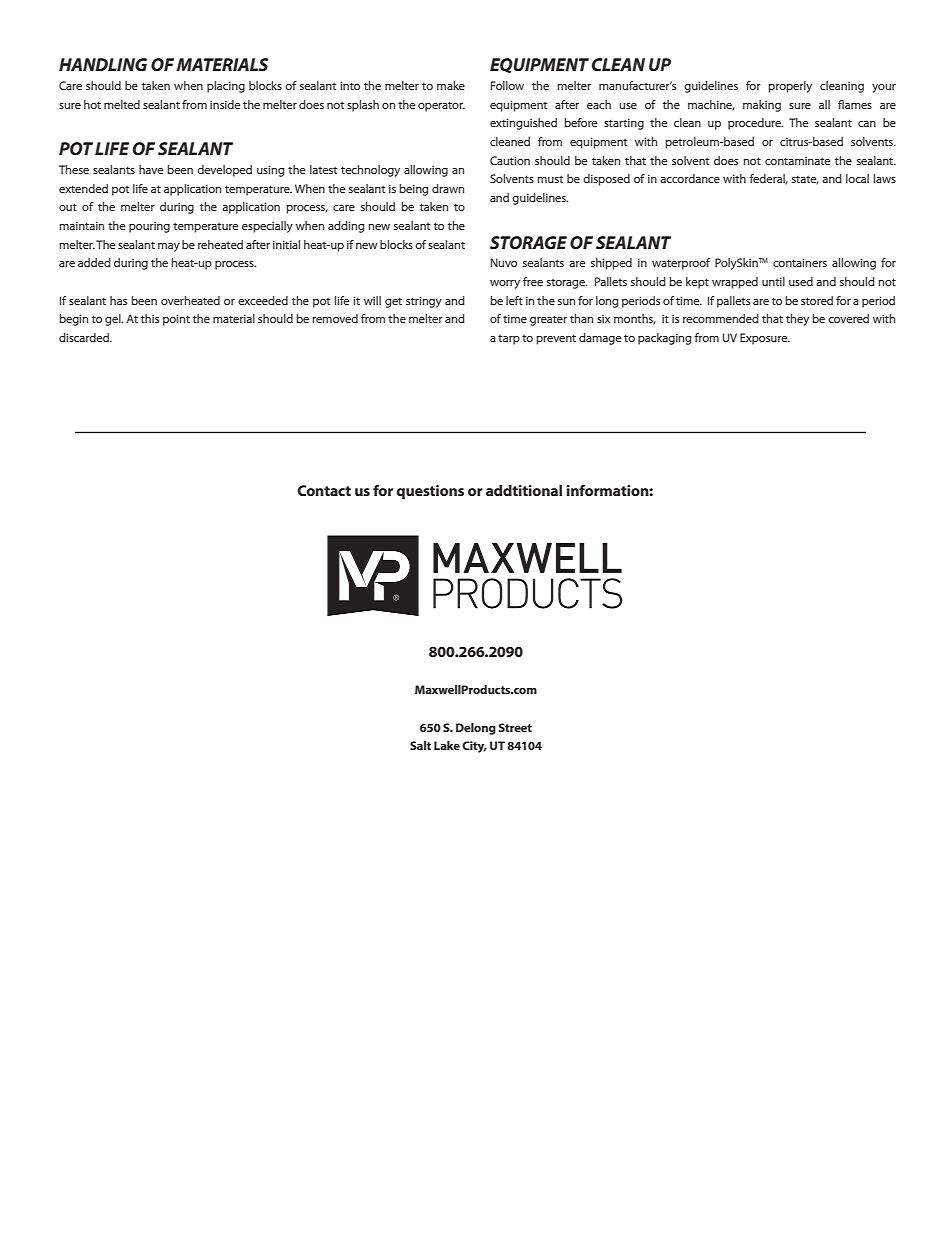 This screenshot has width=952, height=1233. What do you see at coordinates (514, 300) in the screenshot?
I see `left` at bounding box center [514, 300].
